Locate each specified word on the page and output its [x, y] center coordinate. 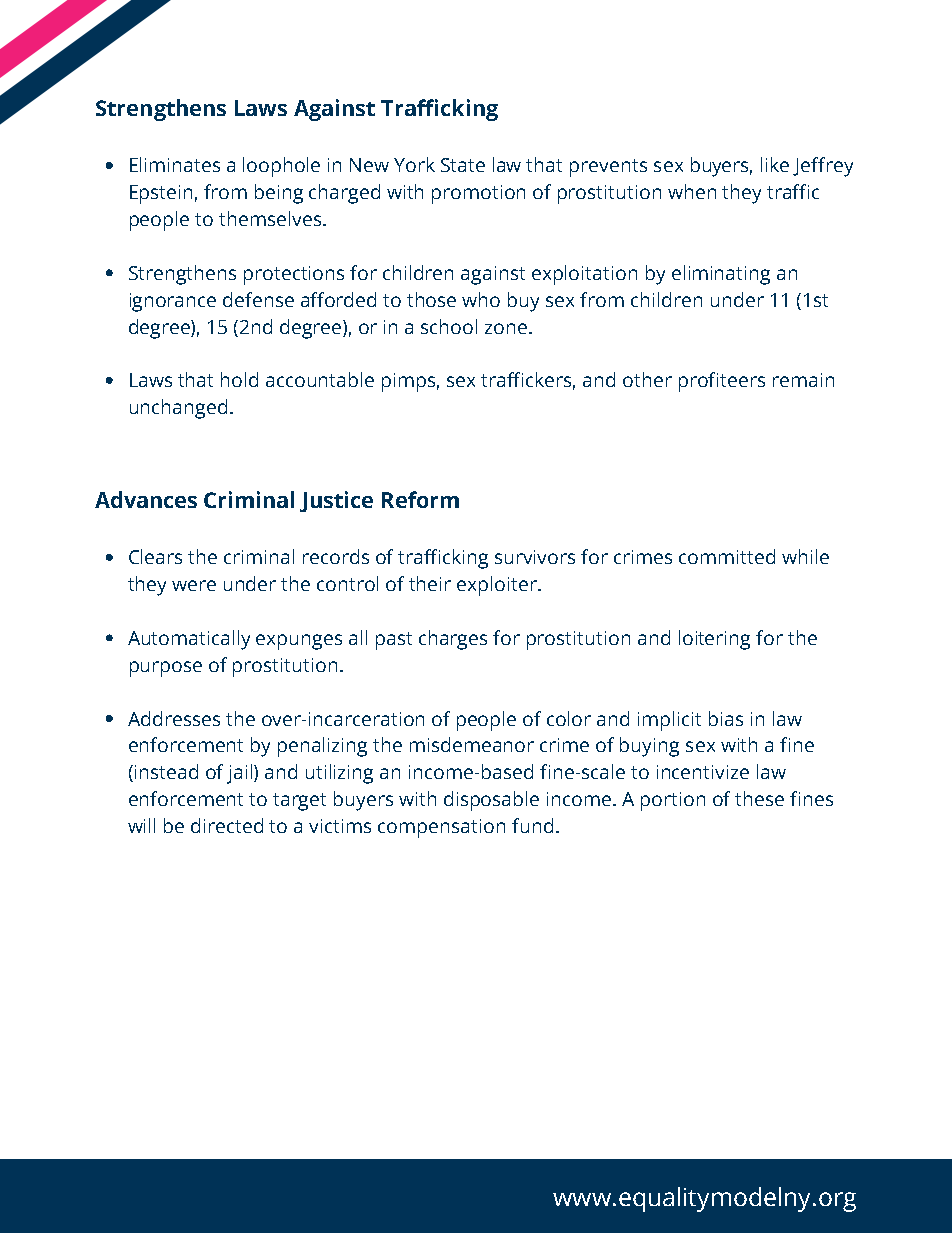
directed [227, 825]
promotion [478, 194]
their [430, 583]
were [194, 585]
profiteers [722, 382]
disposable [491, 801]
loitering [714, 640]
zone [507, 328]
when [692, 191]
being [279, 194]
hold [239, 379]
